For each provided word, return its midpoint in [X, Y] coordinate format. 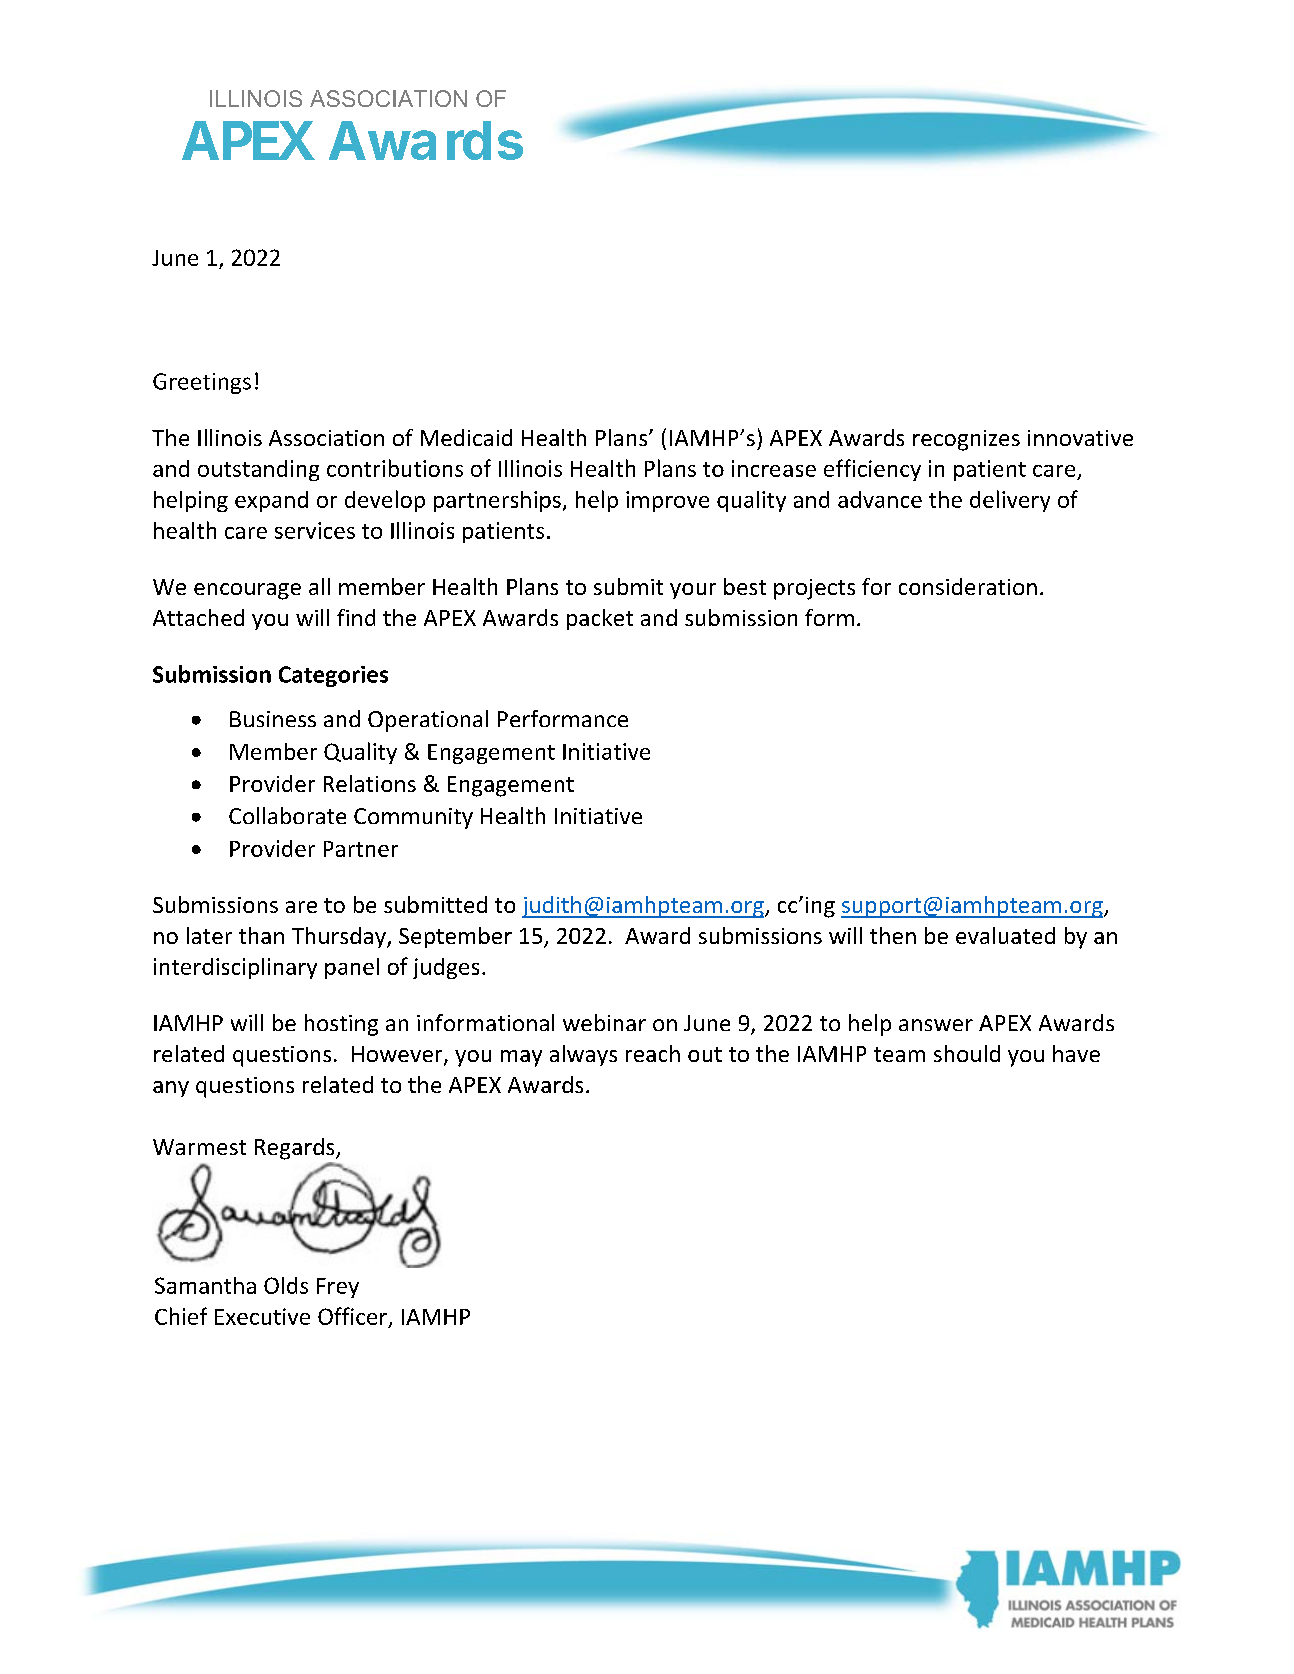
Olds [286, 1285]
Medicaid [466, 437]
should [967, 1053]
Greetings [202, 383]
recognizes [966, 440]
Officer [352, 1316]
